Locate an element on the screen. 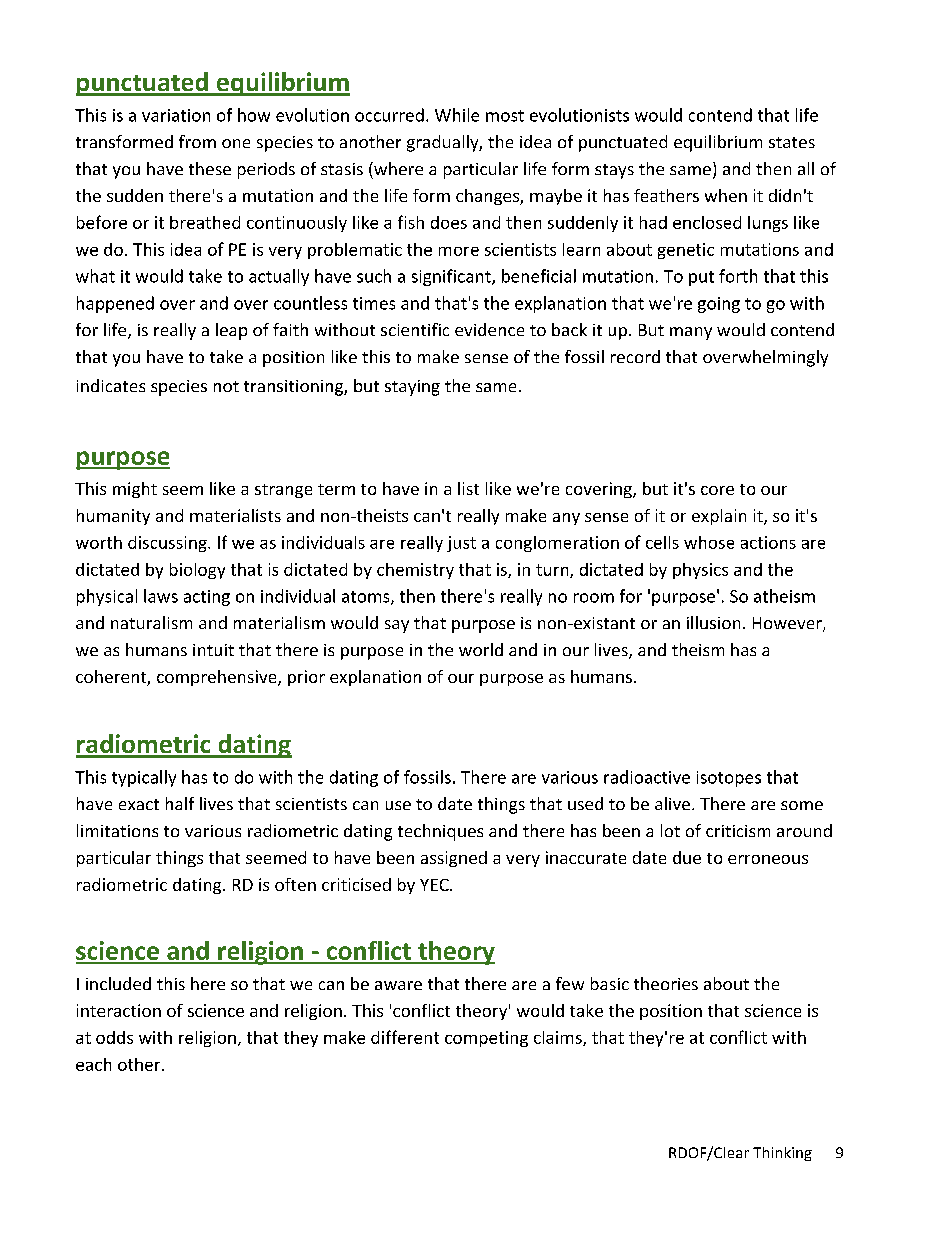 This screenshot has height=1233, width=952. theories is located at coordinates (666, 983).
